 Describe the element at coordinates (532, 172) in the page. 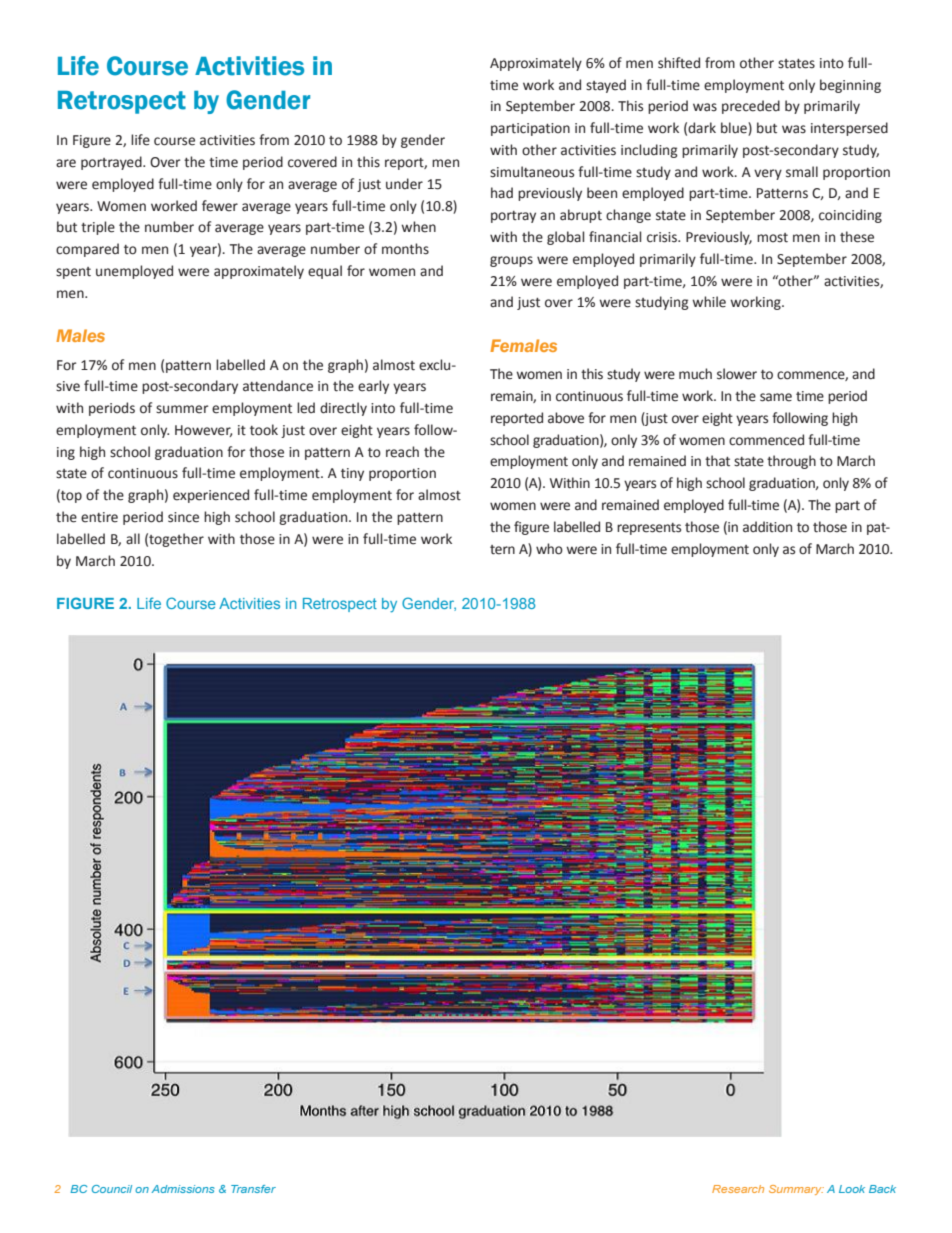

I see `simultaneous` at that location.
